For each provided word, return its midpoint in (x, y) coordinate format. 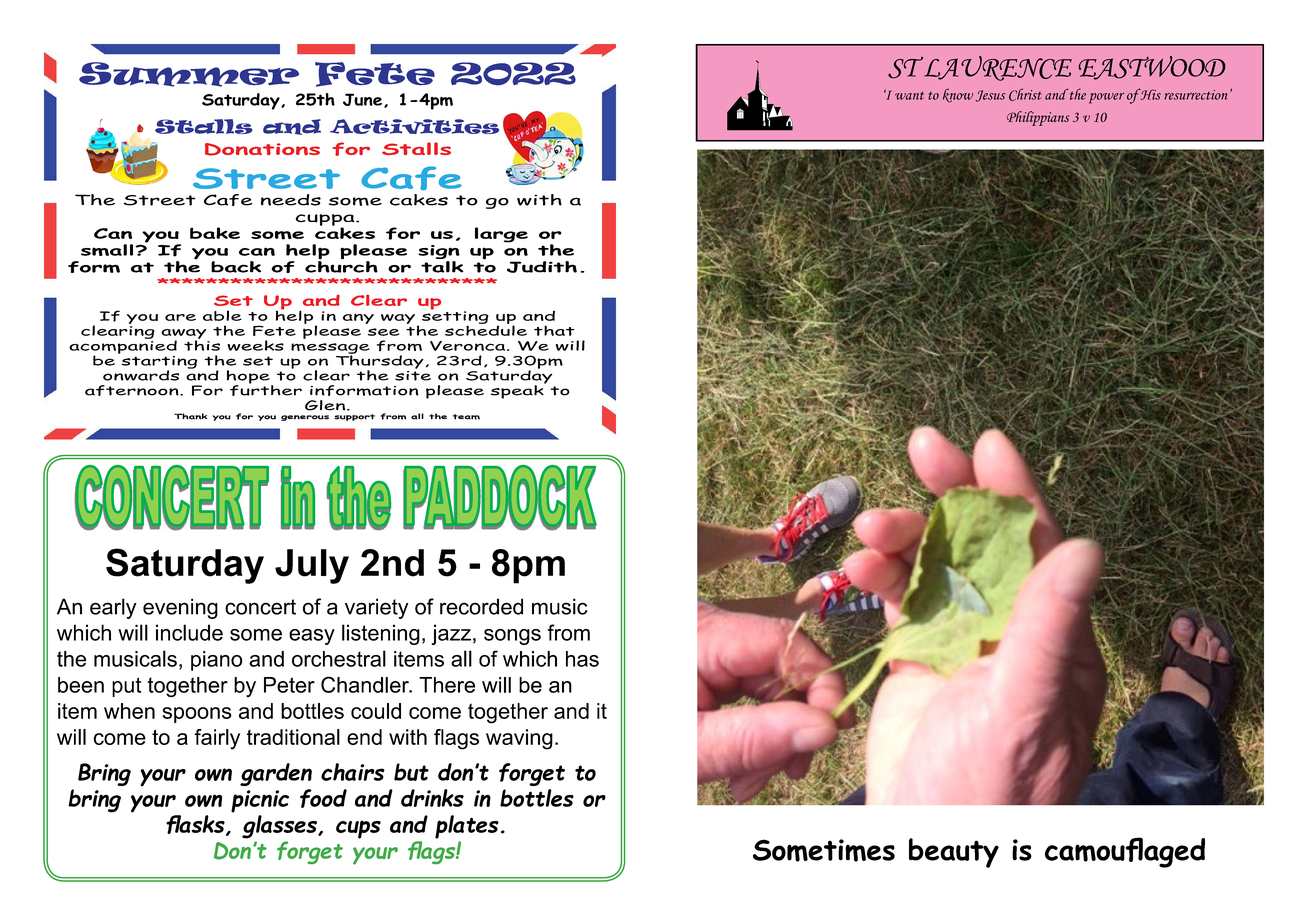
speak (518, 391)
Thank (190, 416)
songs (512, 637)
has (582, 659)
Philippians (1038, 118)
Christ (1025, 94)
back (236, 267)
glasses (280, 827)
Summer (189, 74)
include (189, 632)
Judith (542, 267)
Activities (414, 126)
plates (467, 827)
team (466, 417)
